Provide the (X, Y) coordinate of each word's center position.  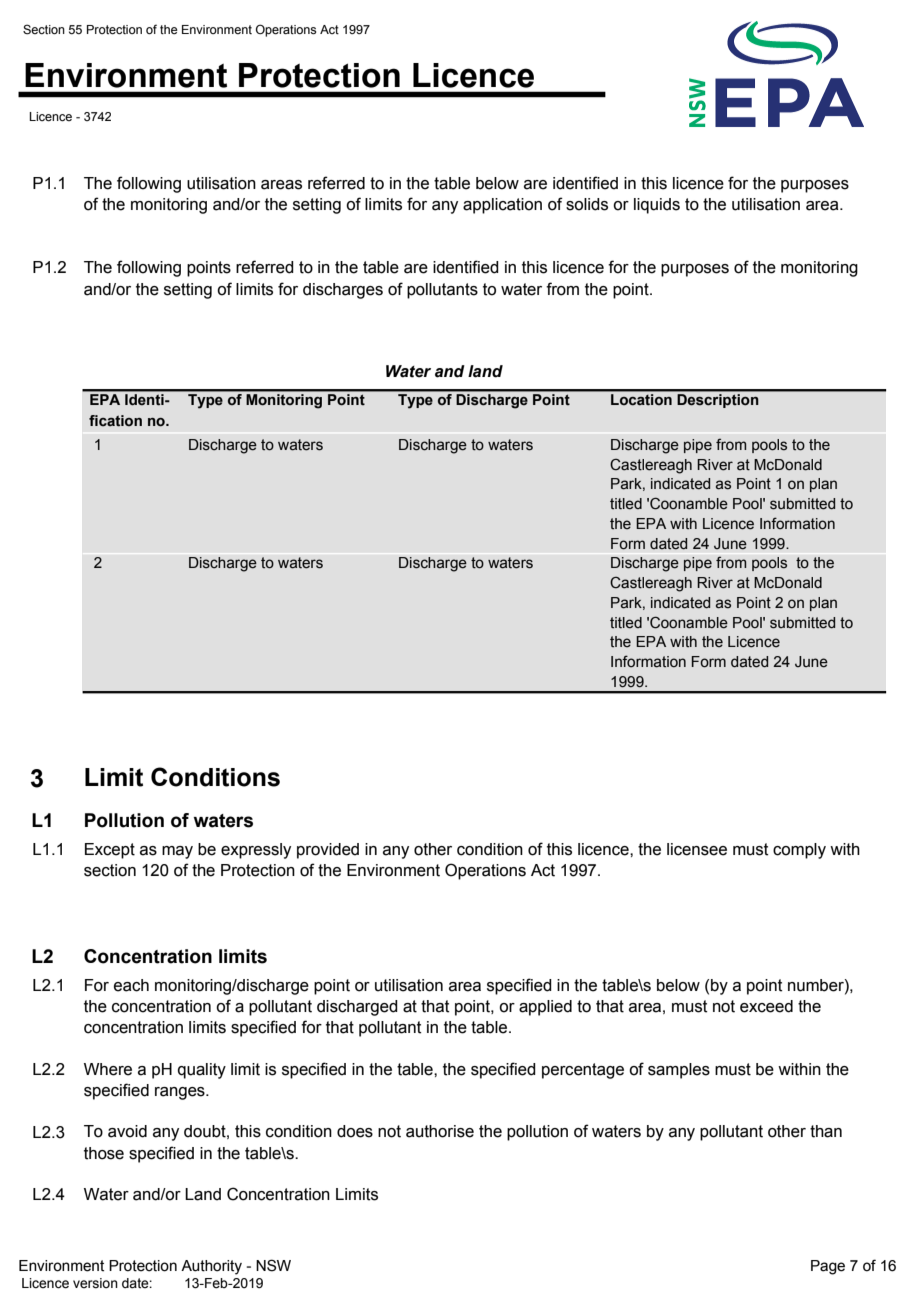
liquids (657, 206)
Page (828, 1267)
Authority (211, 1267)
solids (587, 204)
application (502, 206)
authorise (440, 1131)
